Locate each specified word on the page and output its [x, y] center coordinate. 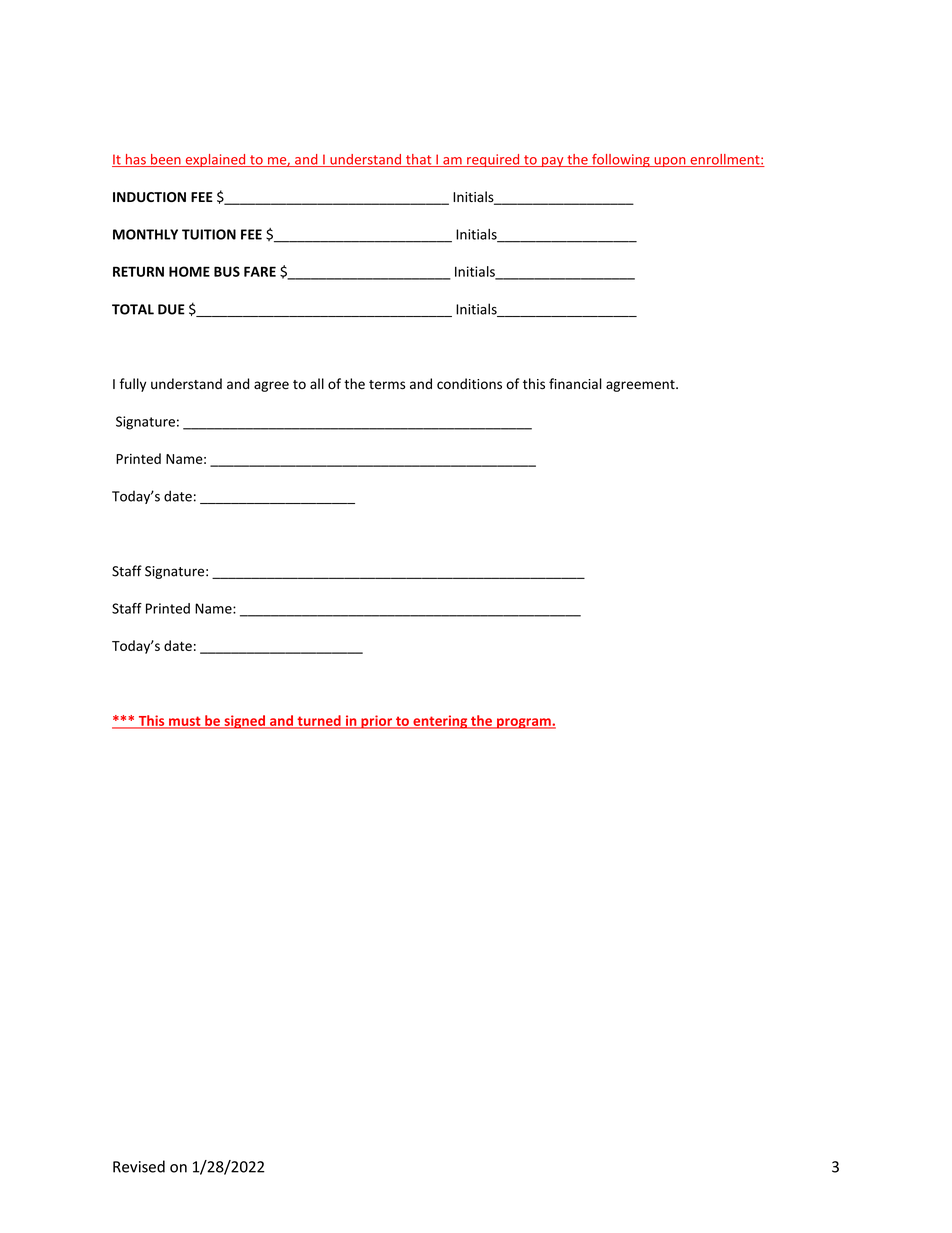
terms [387, 385]
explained [215, 160]
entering [440, 722]
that [419, 160]
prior [376, 722]
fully [133, 385]
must [185, 722]
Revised [139, 1166]
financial [575, 384]
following [621, 160]
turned [319, 721]
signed [244, 722]
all [317, 383]
